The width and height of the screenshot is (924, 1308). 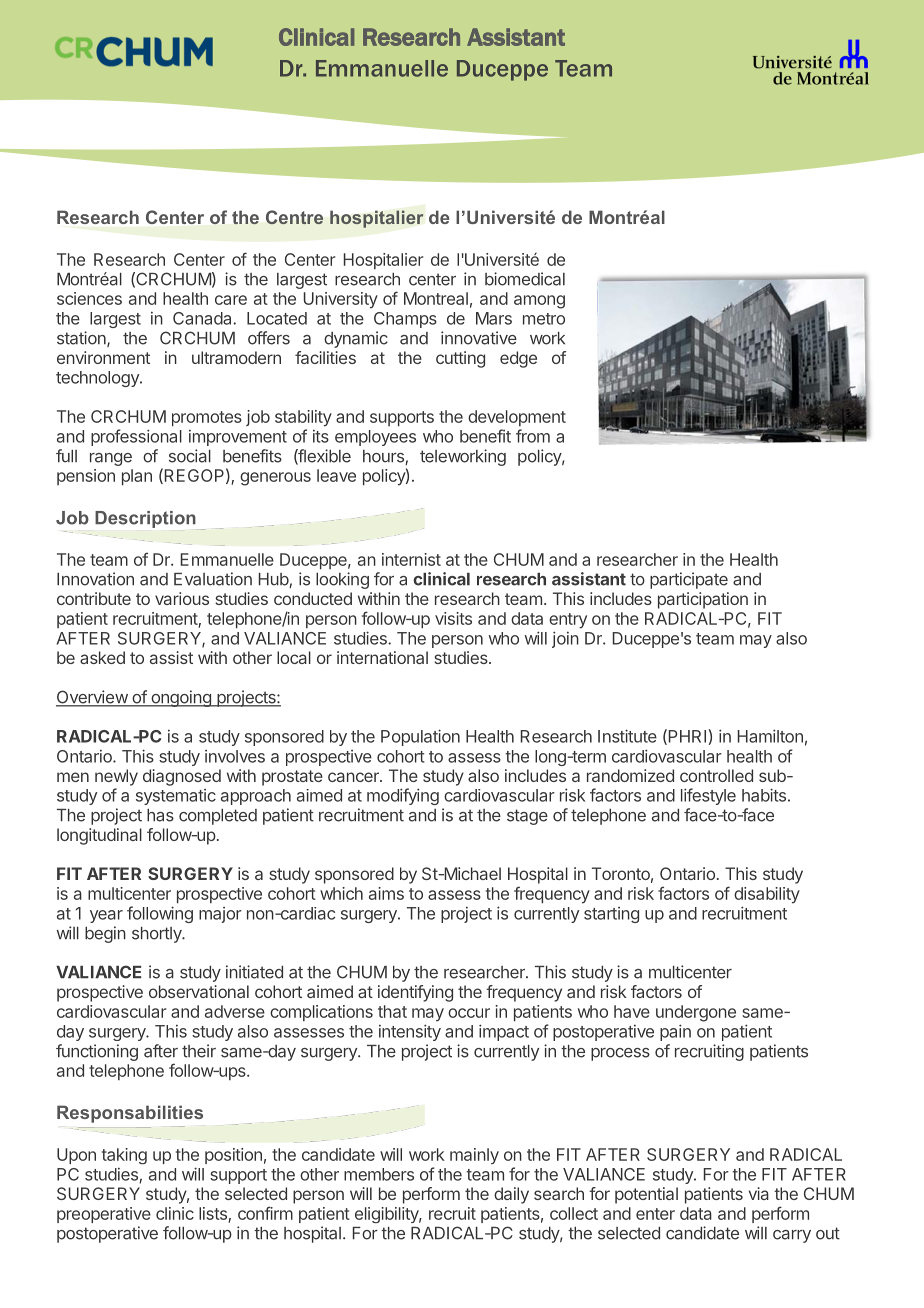 What do you see at coordinates (89, 298) in the screenshot?
I see `sciences` at bounding box center [89, 298].
